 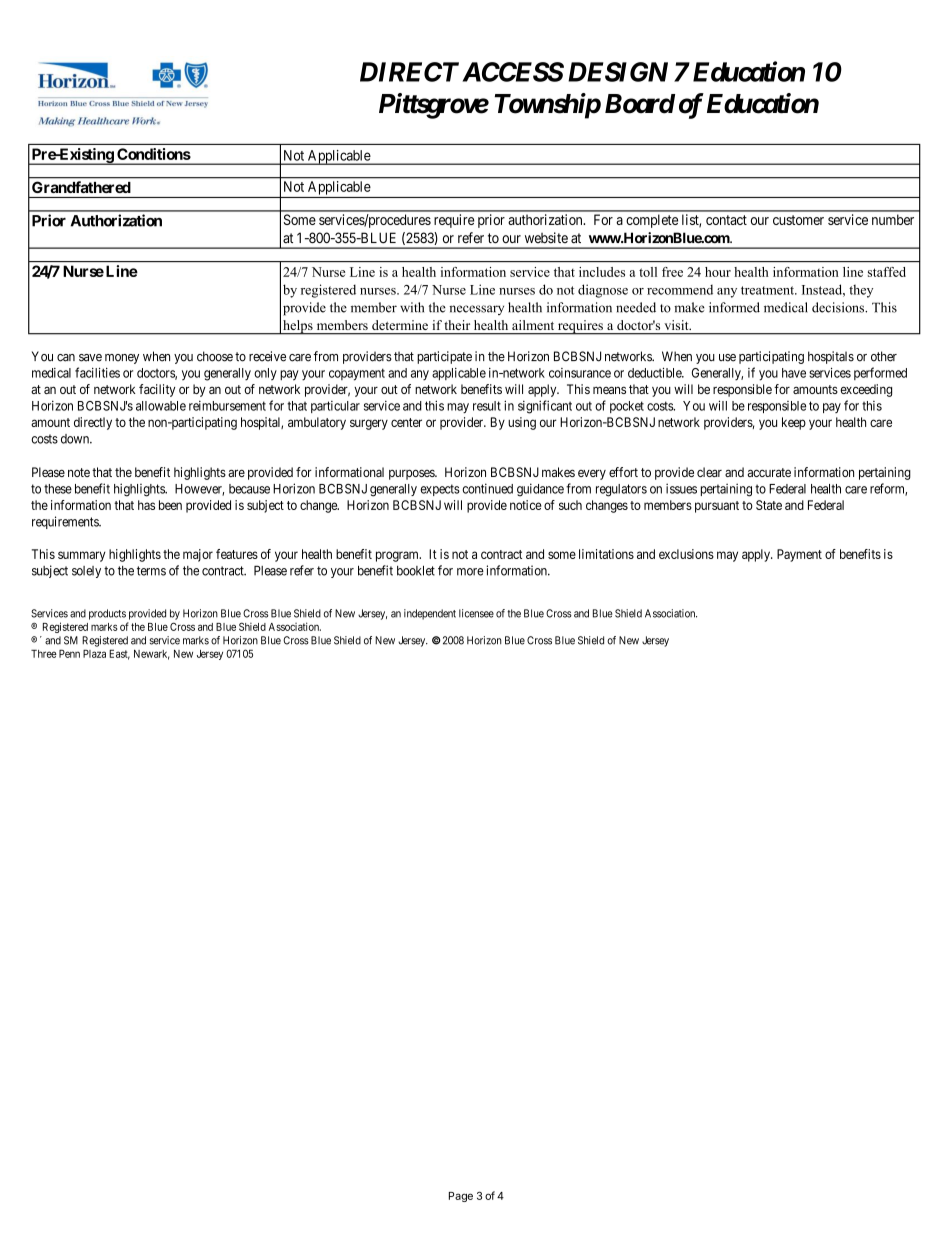 What do you see at coordinates (430, 614) in the screenshot?
I see `independent` at bounding box center [430, 614].
